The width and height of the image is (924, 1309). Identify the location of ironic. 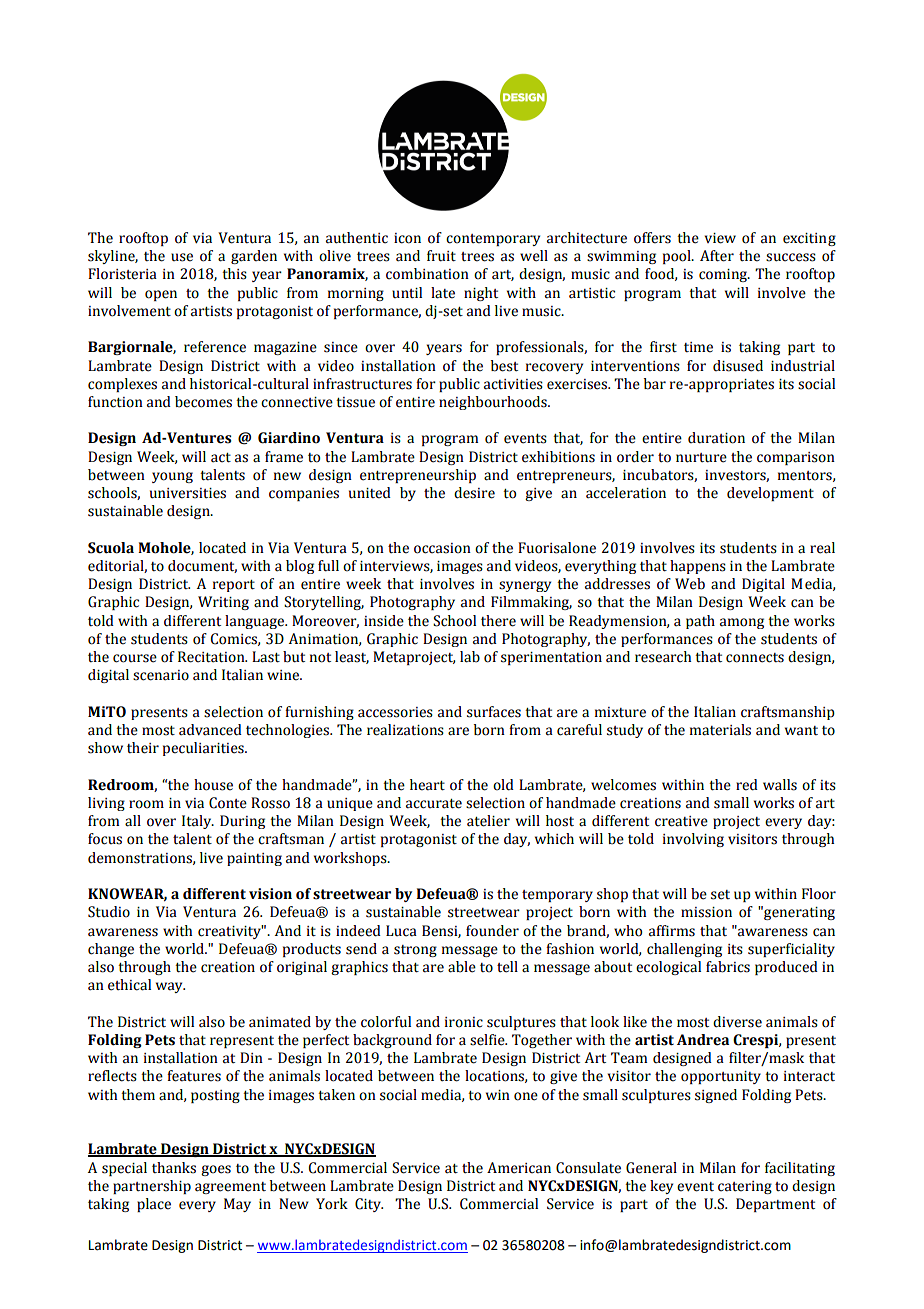
(464, 1022).
